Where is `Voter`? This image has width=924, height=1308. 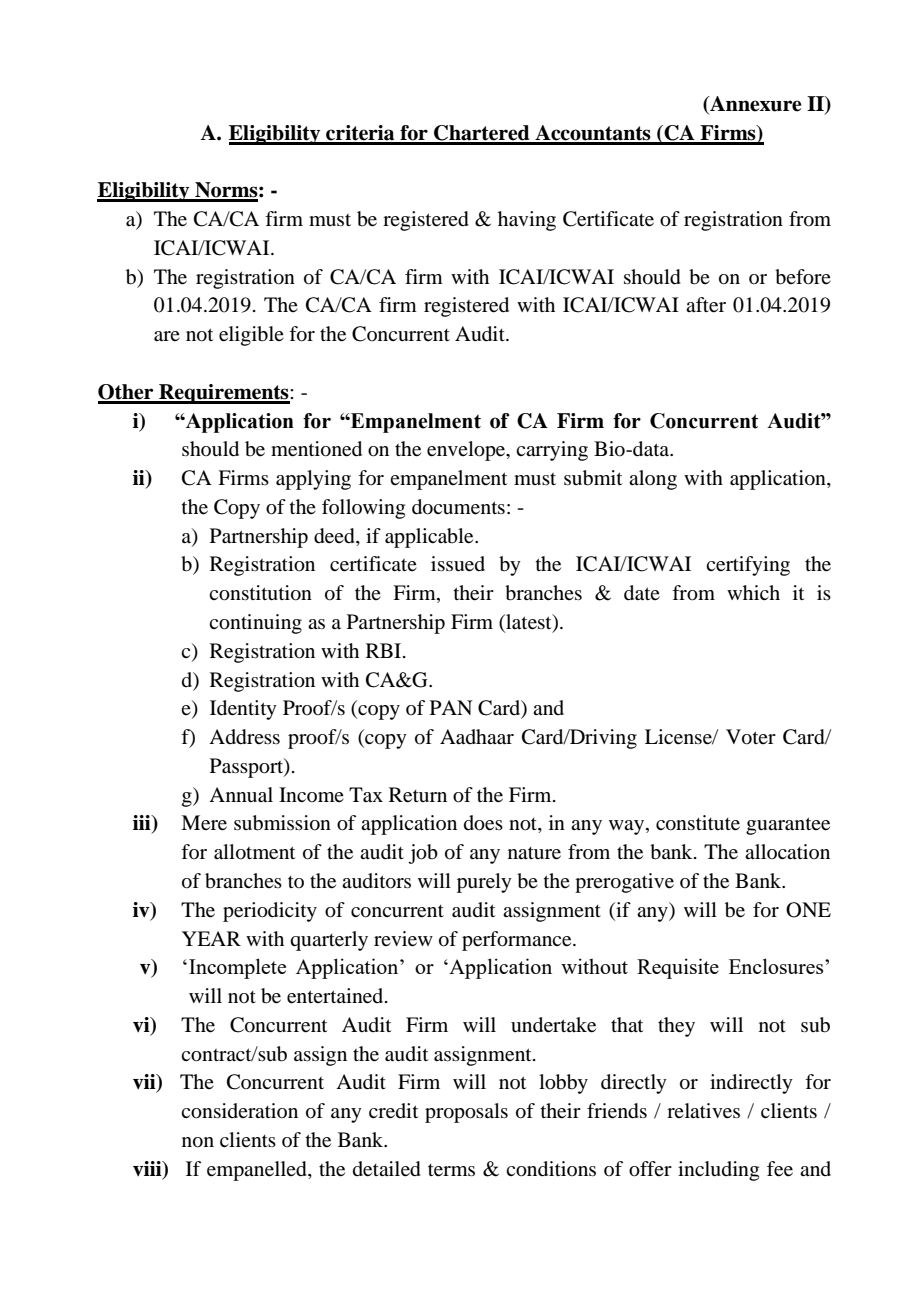 Voter is located at coordinates (751, 737).
